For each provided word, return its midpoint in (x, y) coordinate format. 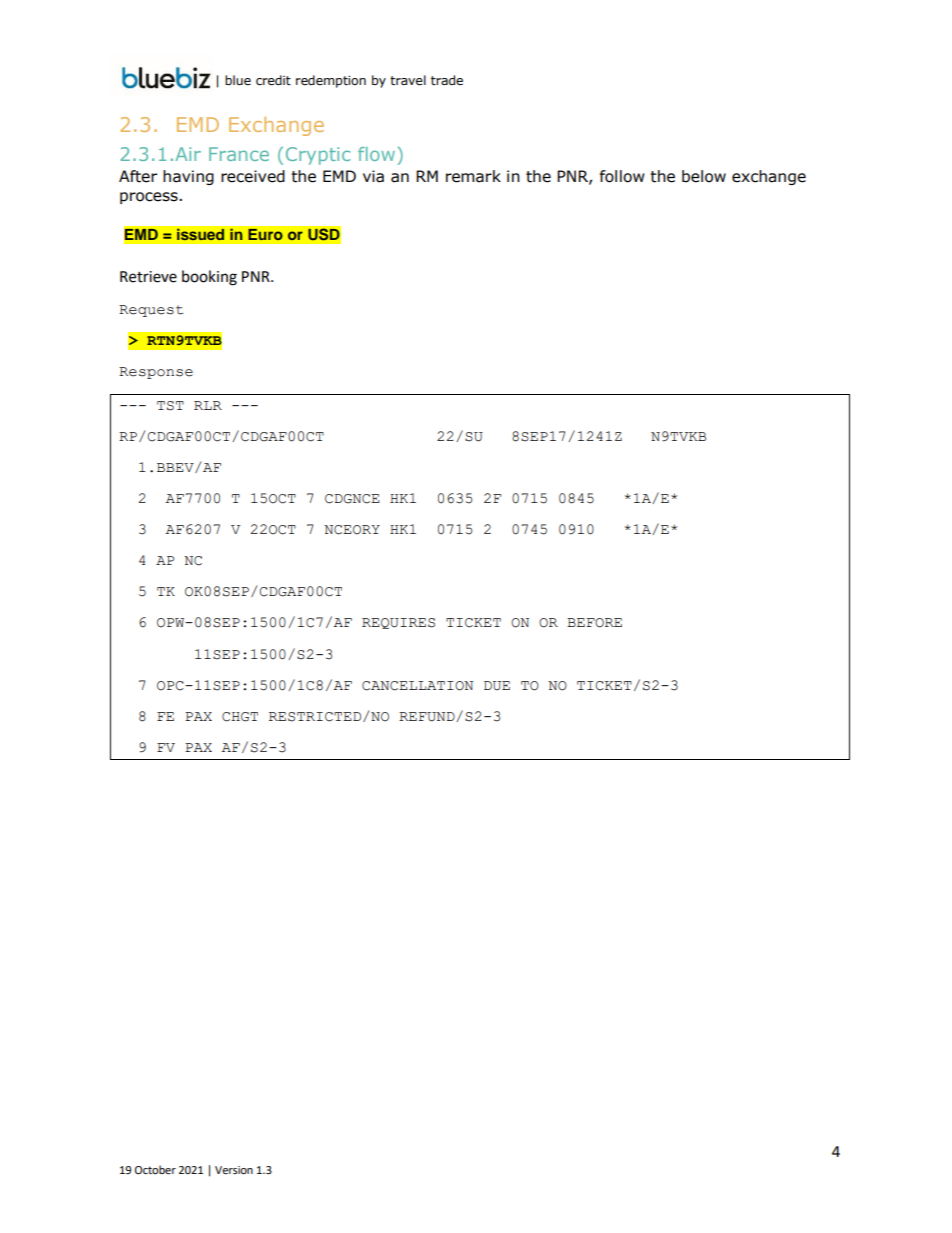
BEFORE (594, 623)
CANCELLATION (417, 686)
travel (408, 80)
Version (234, 1170)
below (704, 176)
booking (209, 278)
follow (622, 176)
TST (170, 406)
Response (156, 373)
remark (473, 176)
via (373, 176)
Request (151, 311)
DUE (497, 686)
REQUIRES (398, 623)
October (155, 1170)
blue (238, 80)
